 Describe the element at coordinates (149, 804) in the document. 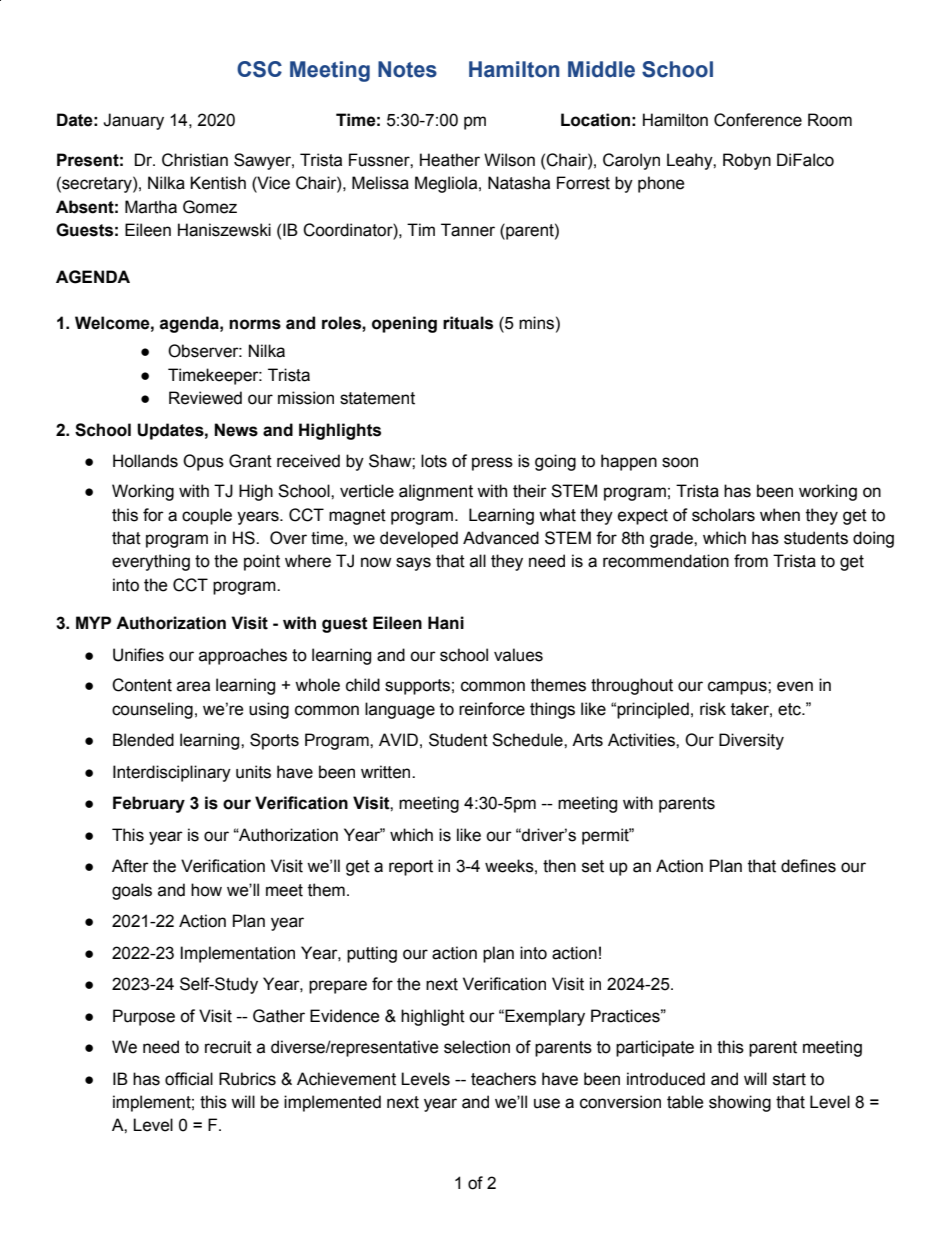

I see `February` at that location.
